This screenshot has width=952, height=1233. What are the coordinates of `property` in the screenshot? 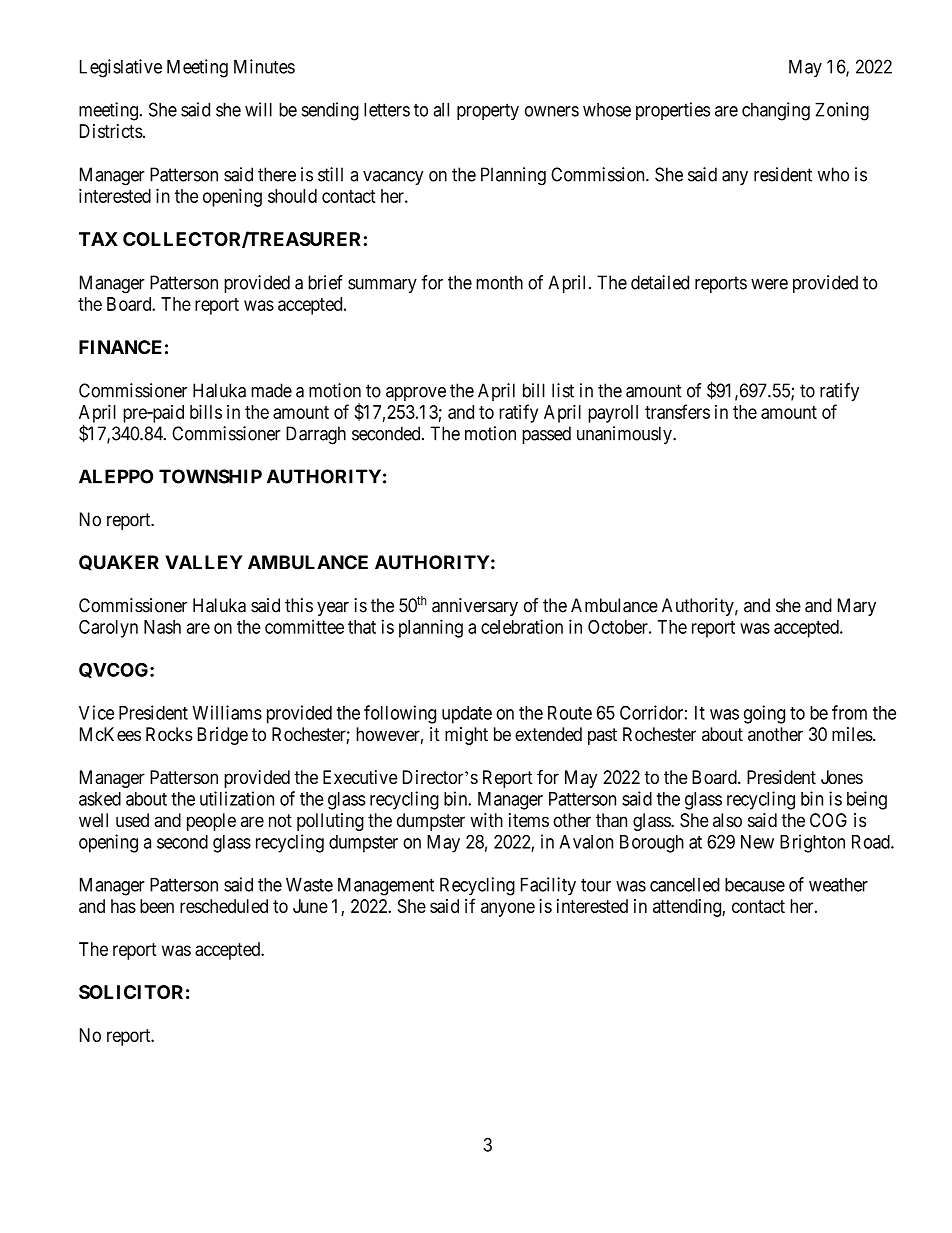 It's located at (488, 112).
